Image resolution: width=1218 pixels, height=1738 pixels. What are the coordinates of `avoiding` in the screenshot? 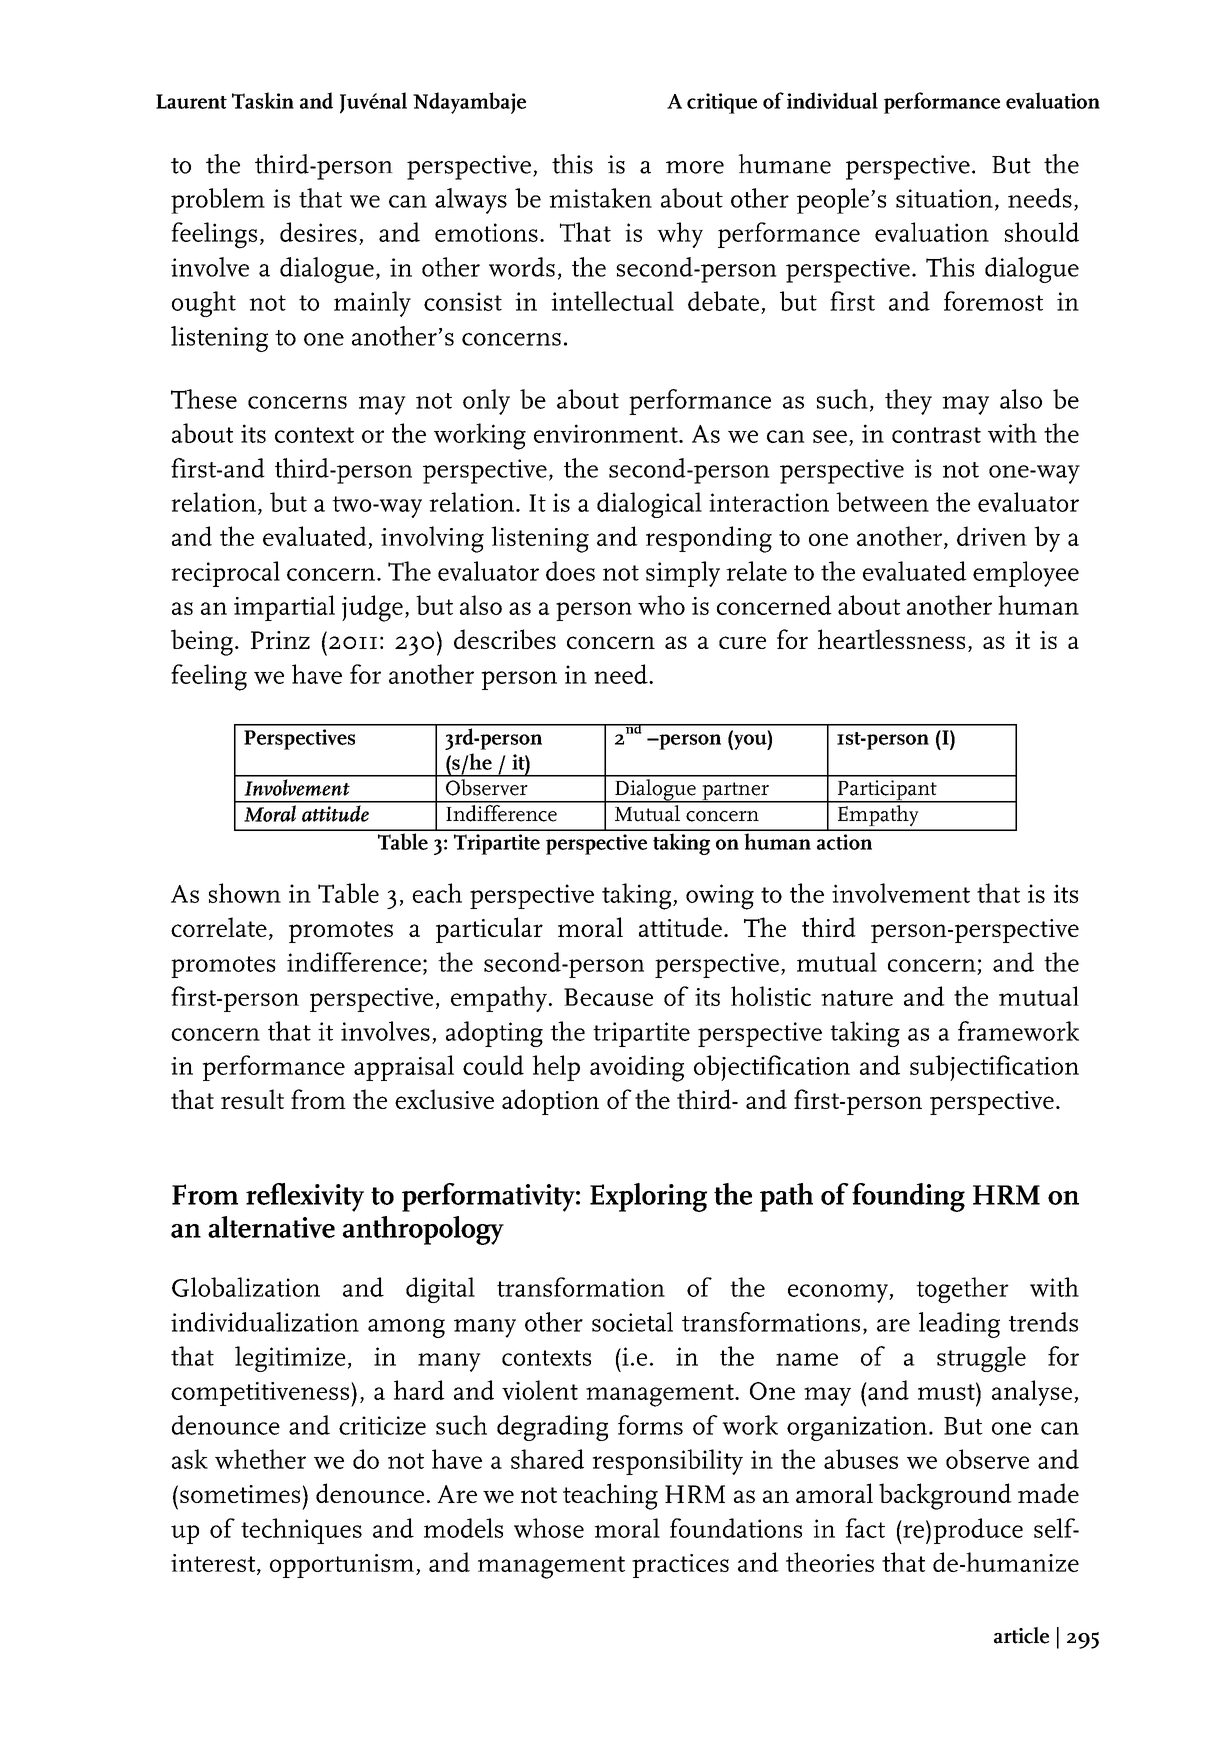 It's located at (637, 1068).
